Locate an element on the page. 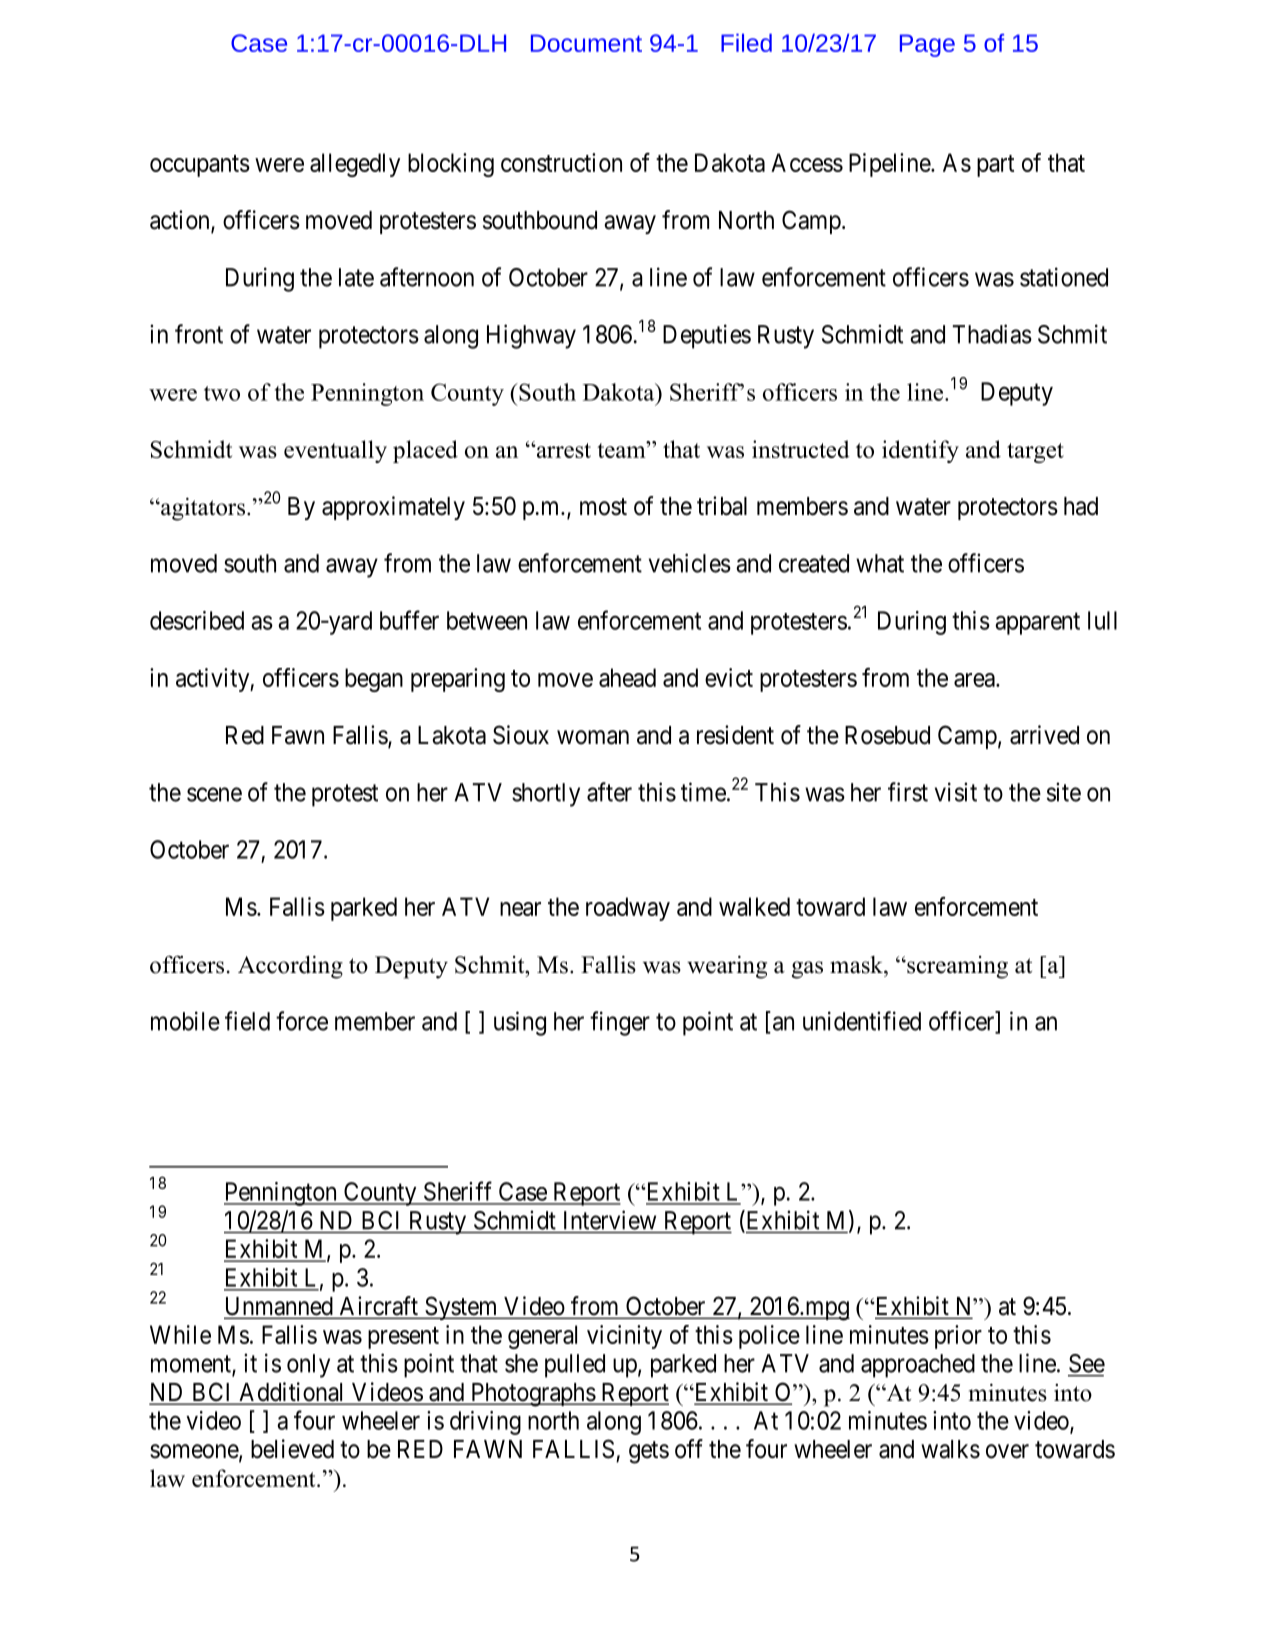 The width and height of the image is (1269, 1642). allegedly is located at coordinates (355, 165).
